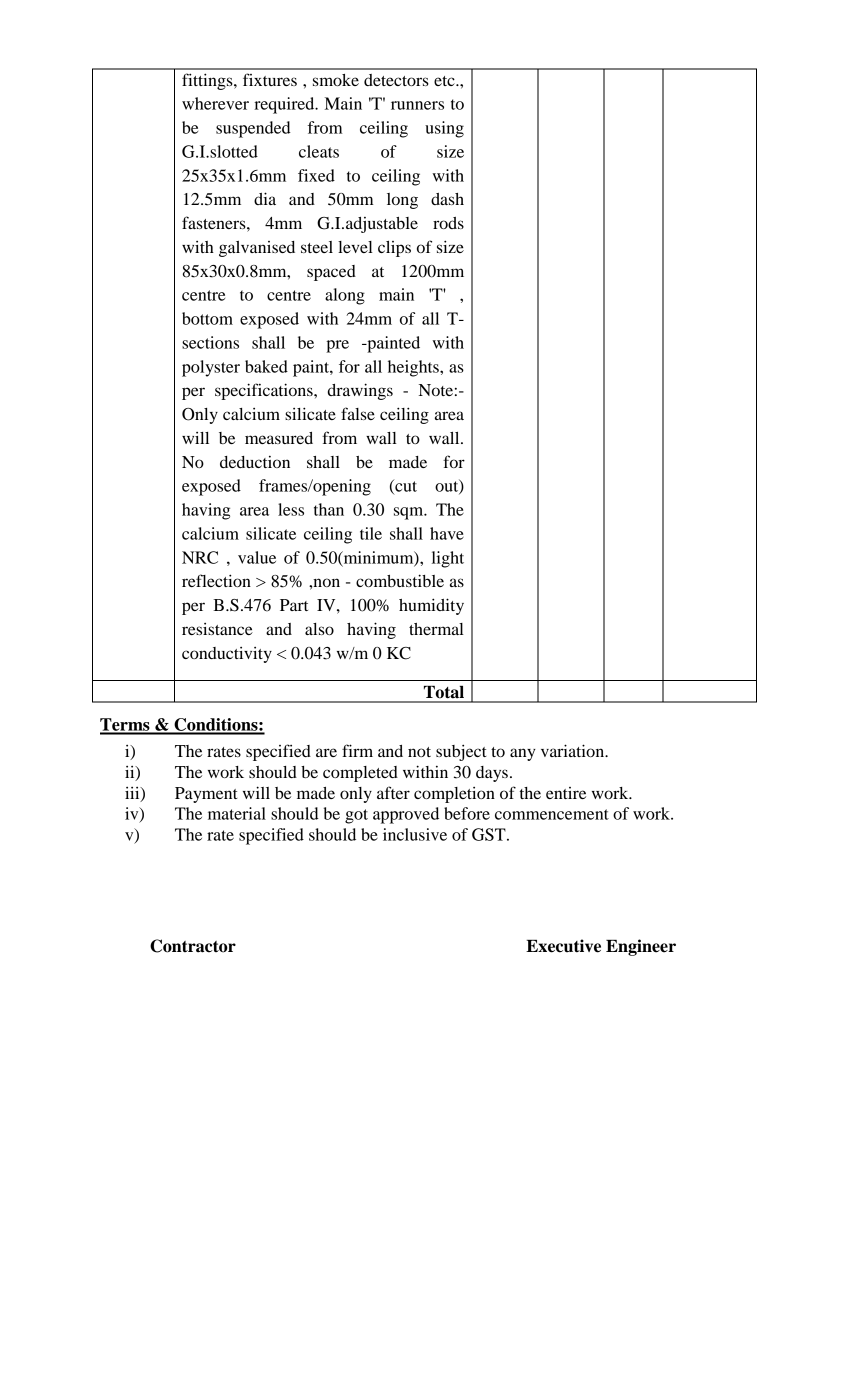 This document has height=1400, width=849. I want to click on light, so click(448, 559).
